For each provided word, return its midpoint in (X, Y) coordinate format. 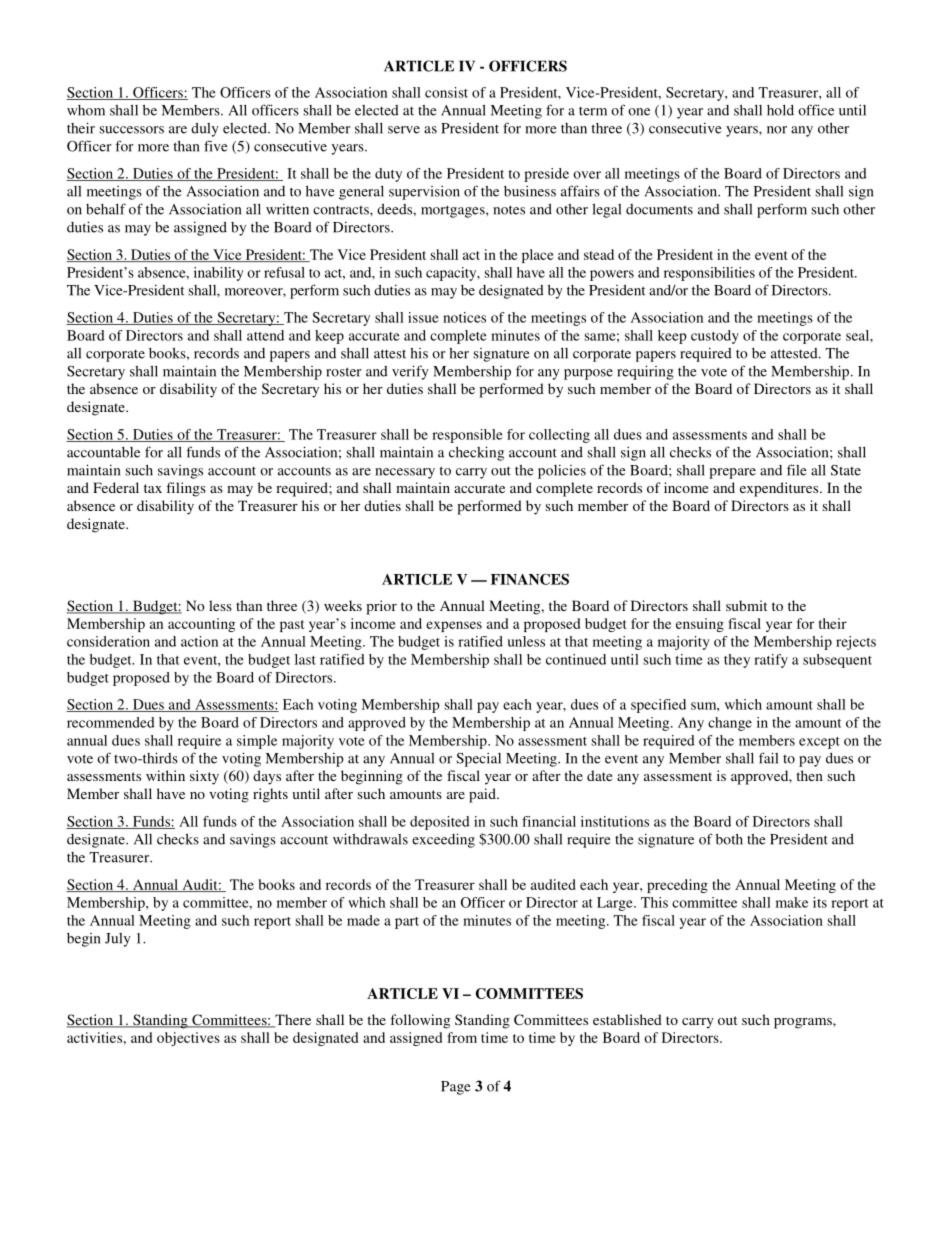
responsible (467, 436)
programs (804, 1023)
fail (768, 758)
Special (478, 759)
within (165, 775)
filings (186, 489)
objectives (188, 1039)
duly (205, 130)
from (462, 1037)
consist (446, 92)
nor (777, 130)
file (797, 470)
